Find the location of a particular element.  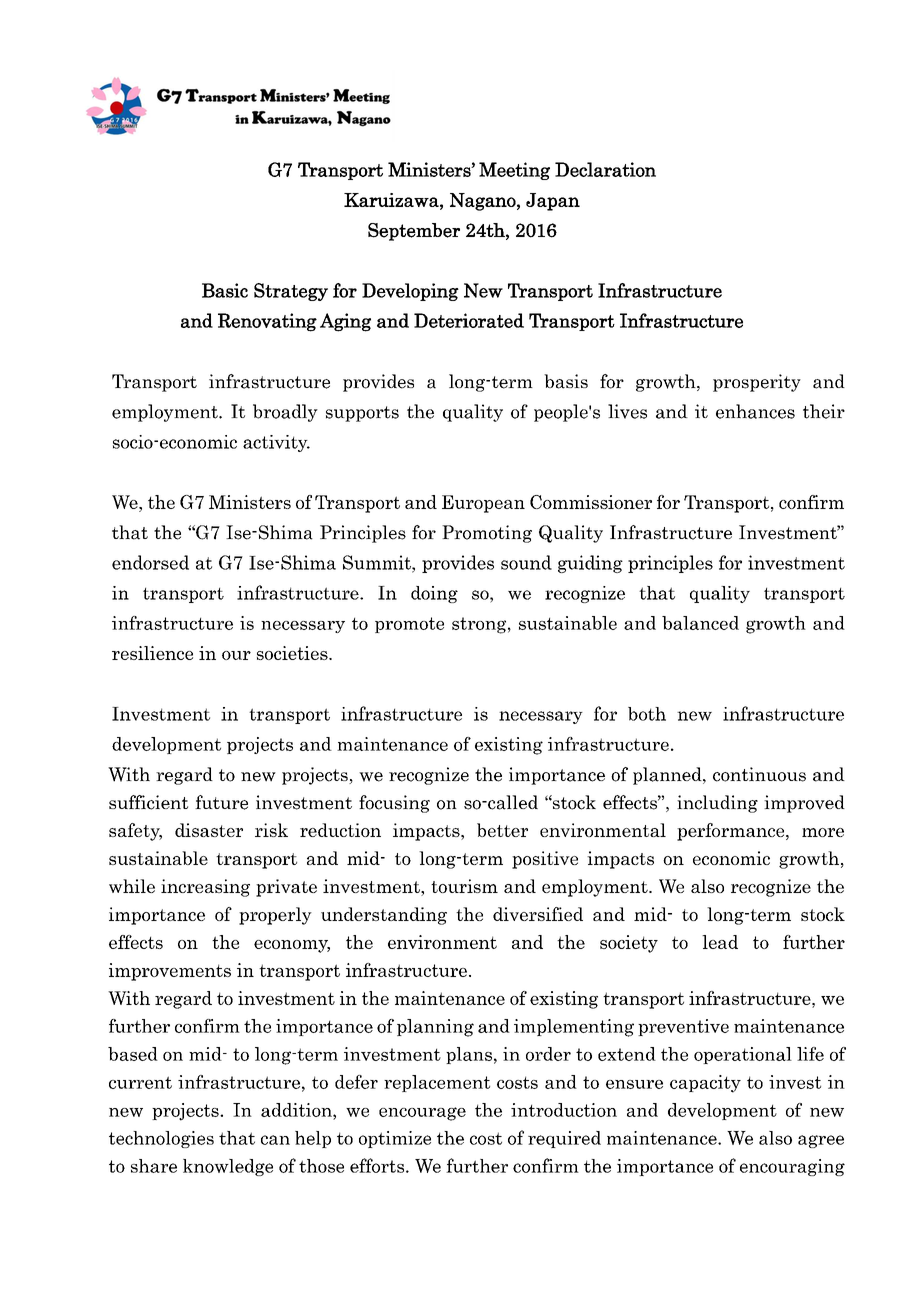

Basic is located at coordinates (225, 290).
